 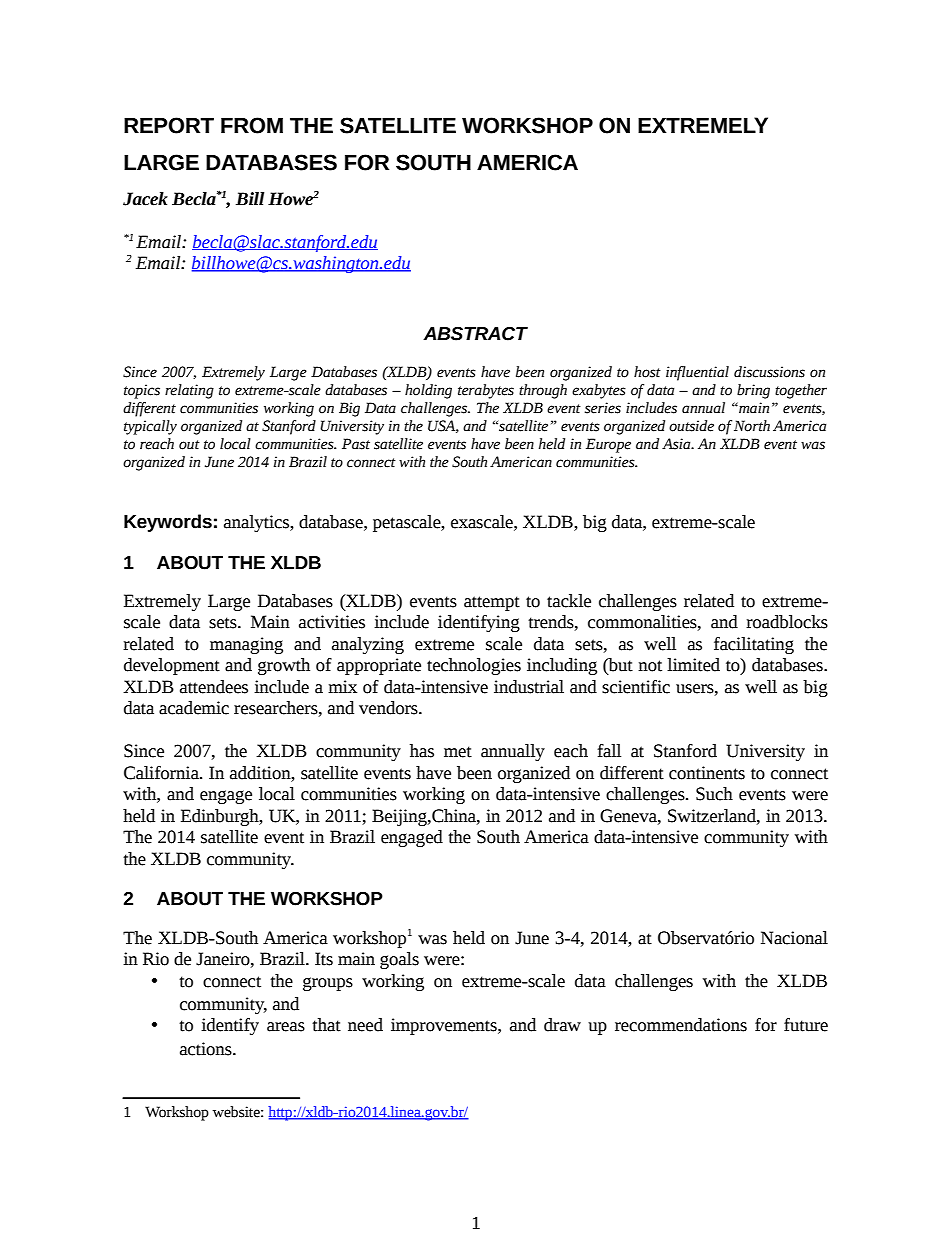 What do you see at coordinates (150, 427) in the image?
I see `typically` at bounding box center [150, 427].
